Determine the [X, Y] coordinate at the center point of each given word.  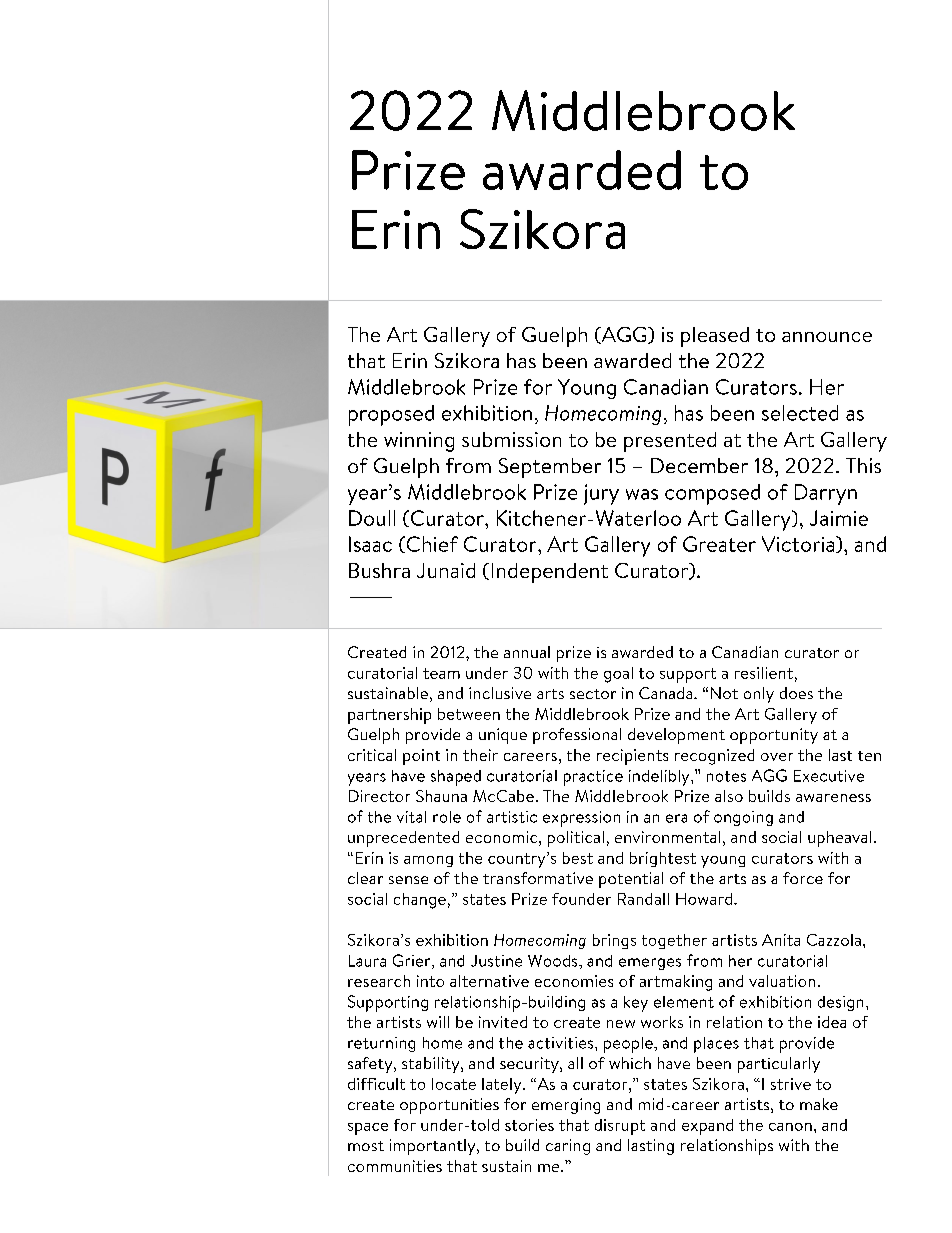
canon [790, 1127]
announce [827, 337]
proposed [391, 415]
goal [618, 675]
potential [631, 880]
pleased [715, 337]
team [441, 673]
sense [408, 880]
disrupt [620, 1127]
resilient [764, 673]
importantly [434, 1147]
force [803, 878]
